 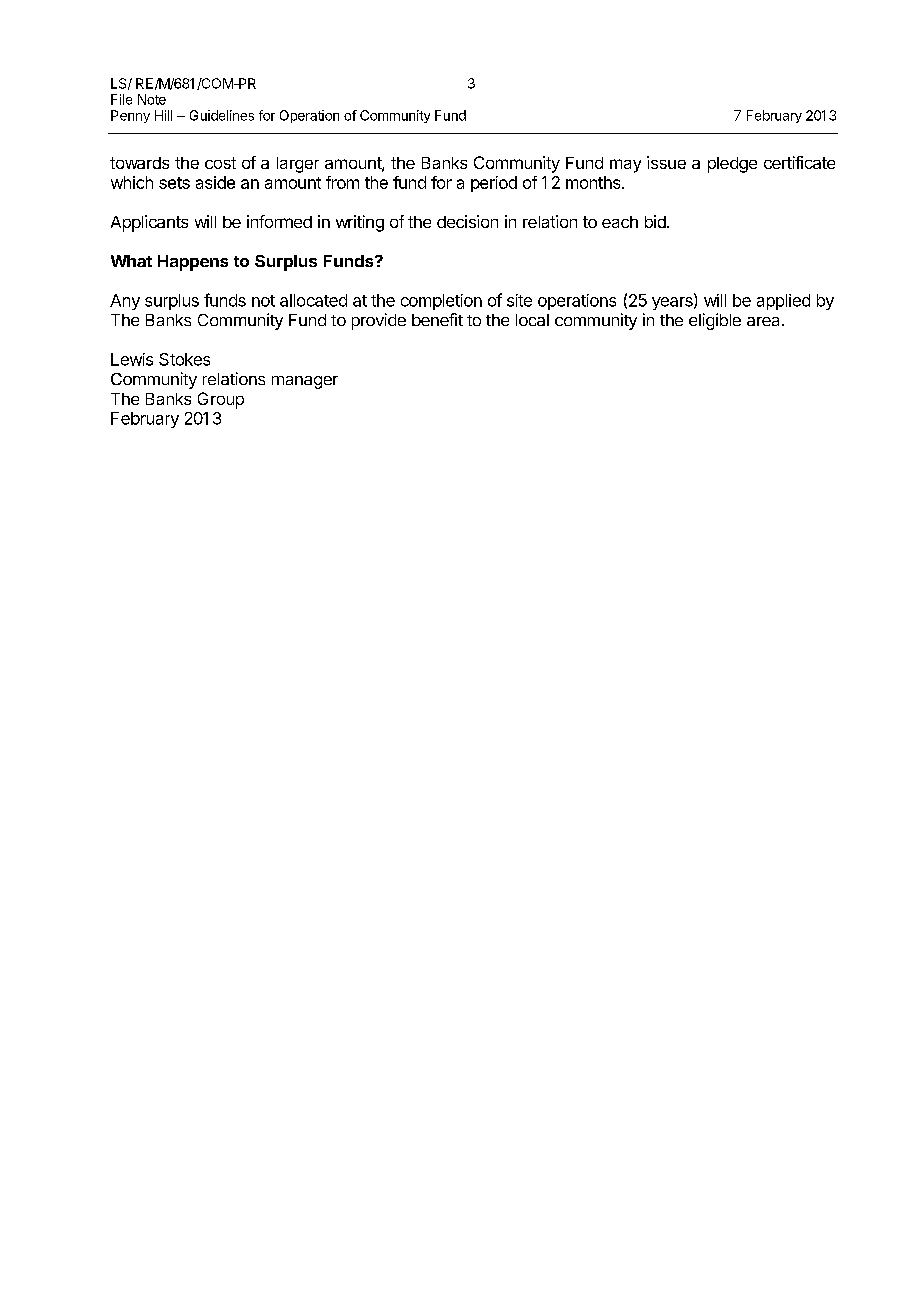 What do you see at coordinates (666, 162) in the screenshot?
I see `issue` at bounding box center [666, 162].
